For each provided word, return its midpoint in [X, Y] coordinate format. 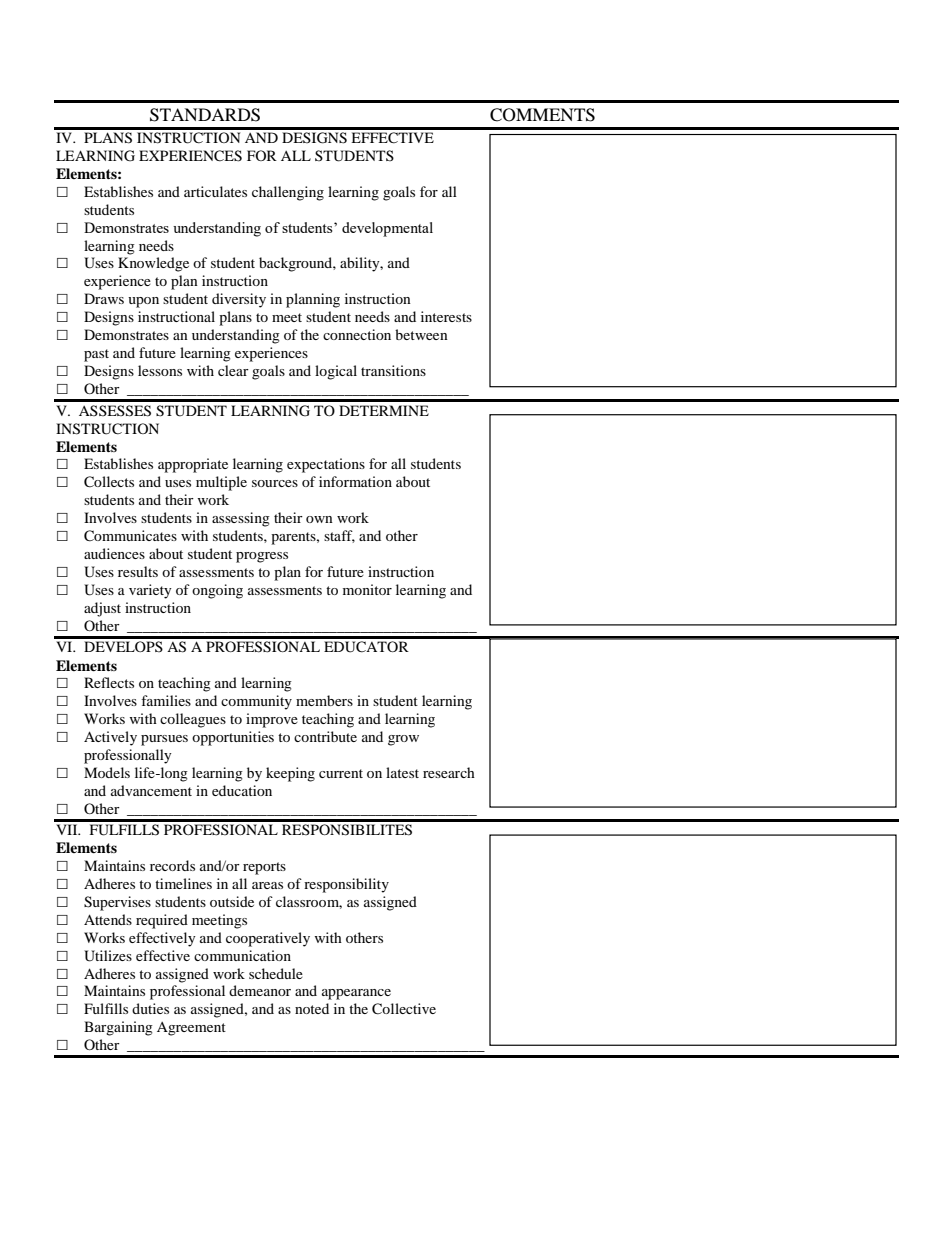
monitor [367, 589]
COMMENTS [542, 115]
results [138, 571]
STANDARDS [205, 115]
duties [150, 1008]
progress [262, 557]
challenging [288, 193]
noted [312, 1008]
